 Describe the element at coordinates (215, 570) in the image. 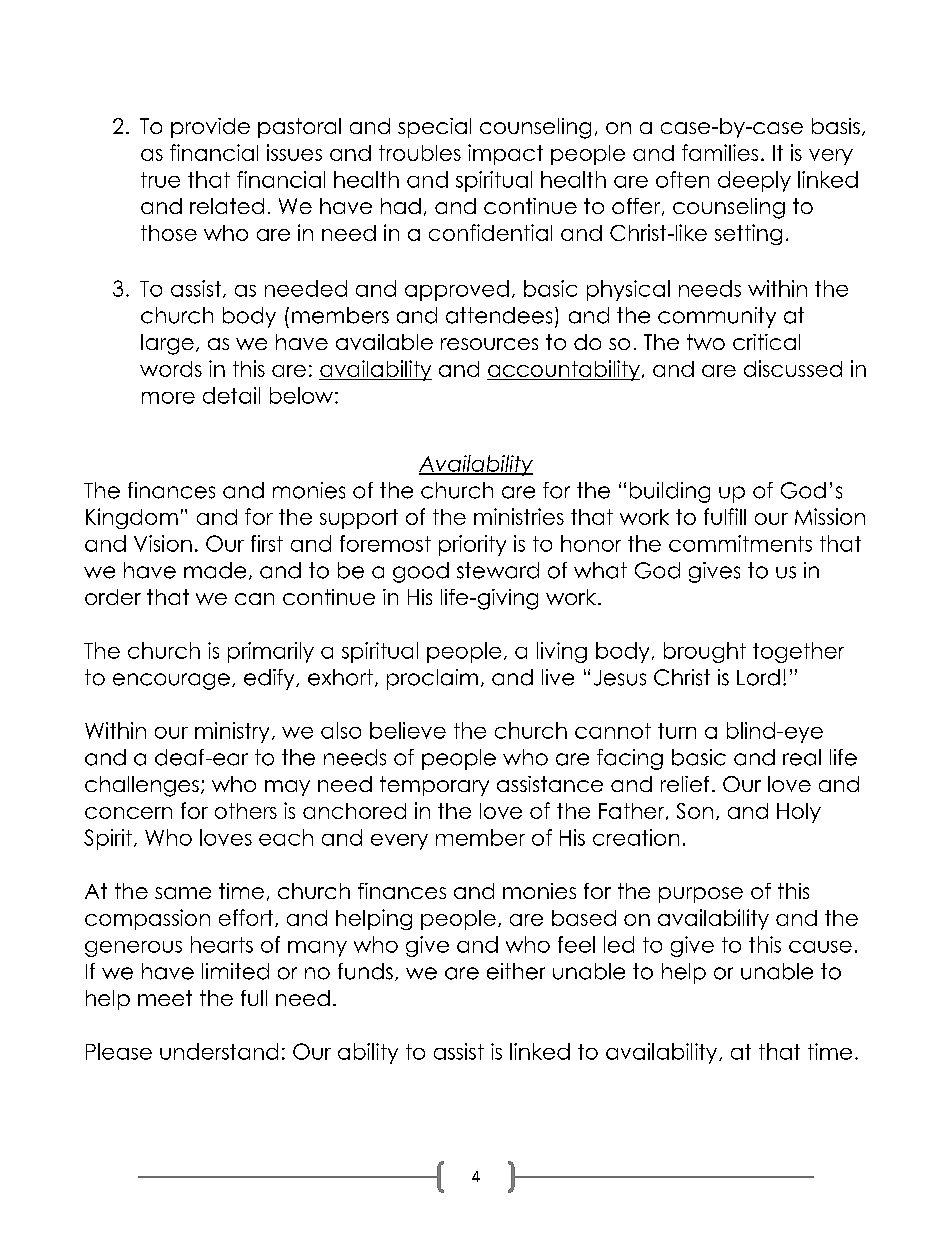

I see `made` at that location.
